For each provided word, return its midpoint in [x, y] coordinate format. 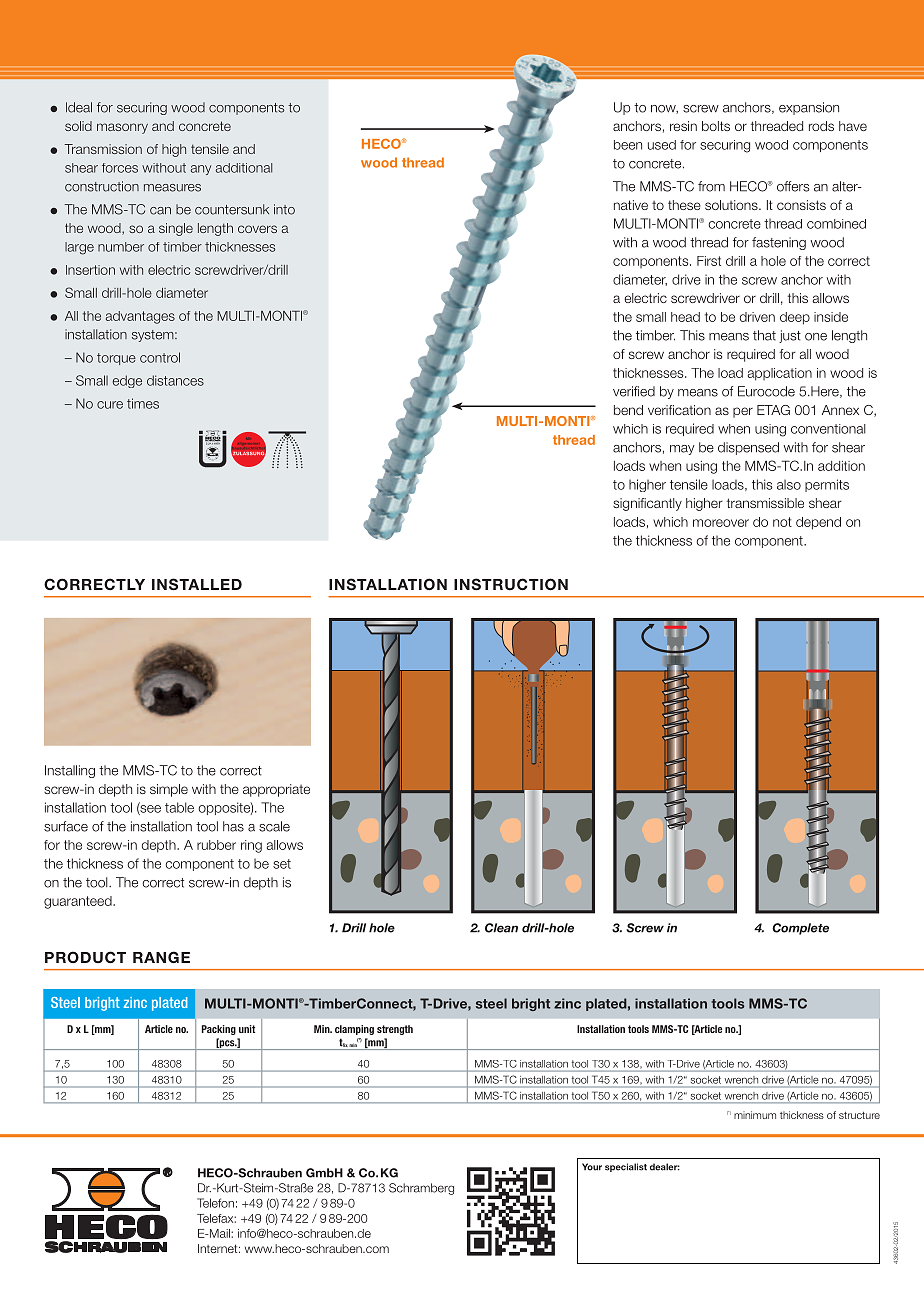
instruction [511, 584]
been [628, 145]
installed [197, 584]
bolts [716, 126]
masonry [122, 128]
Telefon [215, 1203]
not [782, 522]
